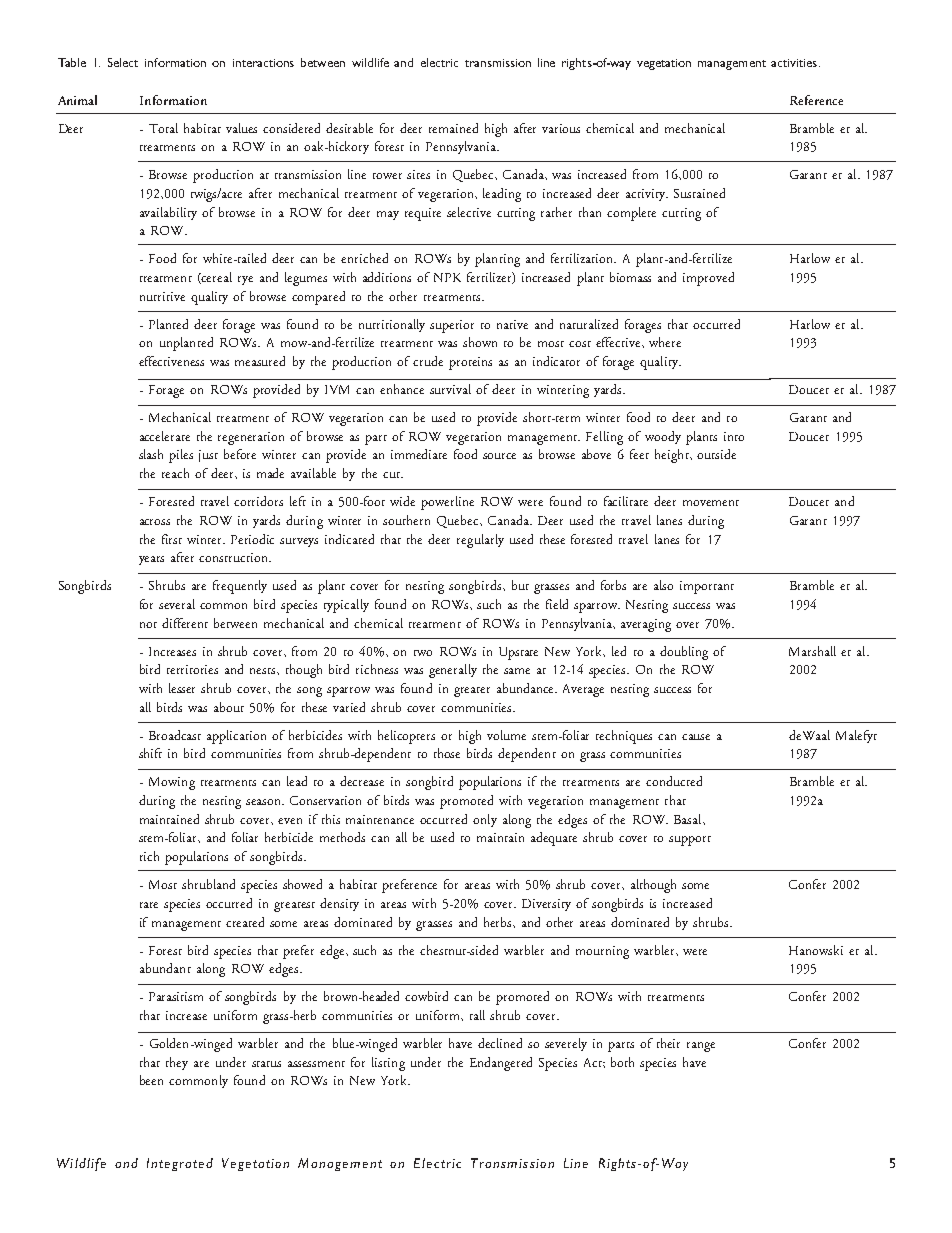 The image size is (952, 1233). I want to click on Integrated, so click(180, 1164).
